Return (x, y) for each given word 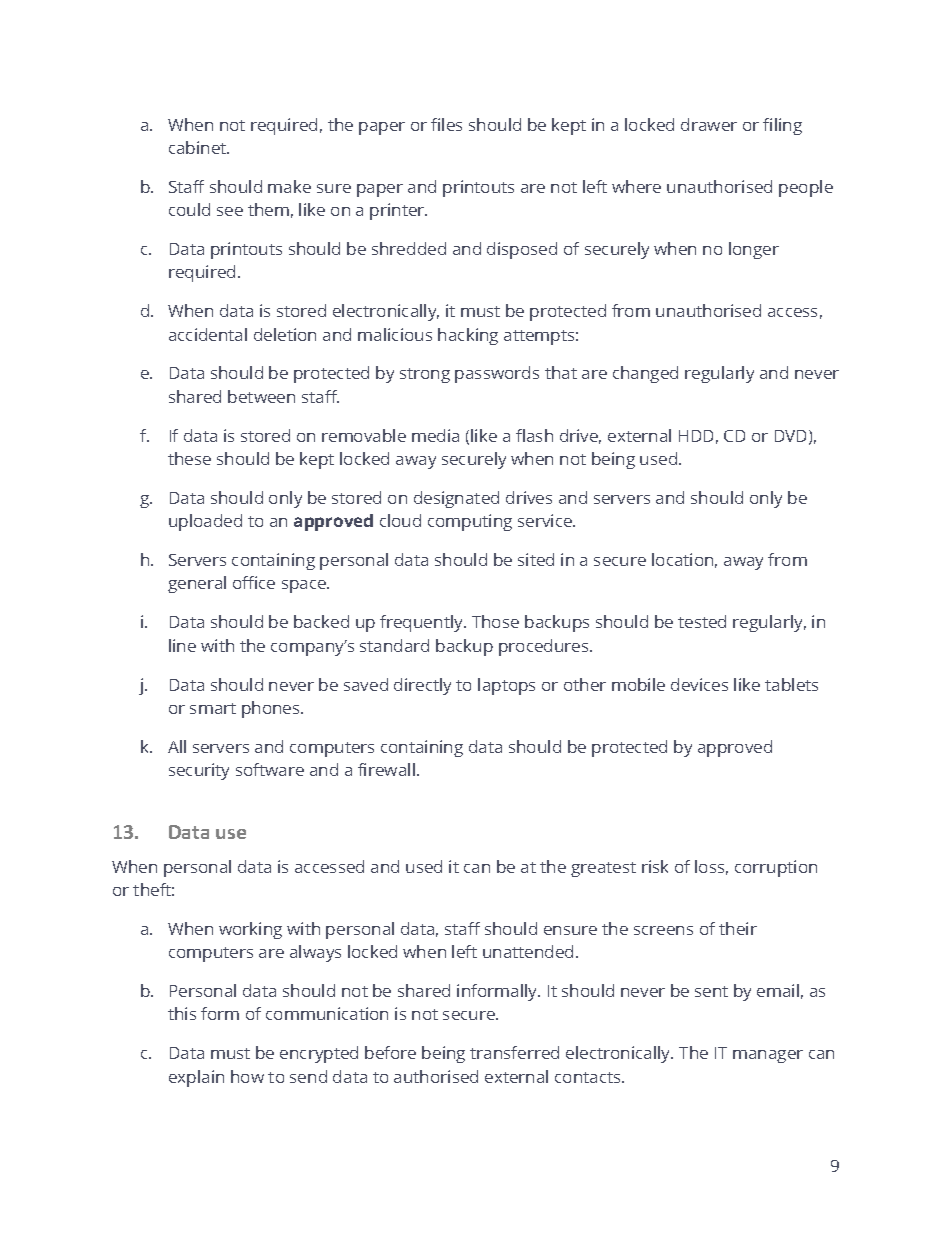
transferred (514, 1052)
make (289, 186)
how (247, 1076)
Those (495, 621)
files (446, 124)
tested (702, 621)
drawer (709, 124)
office (254, 582)
